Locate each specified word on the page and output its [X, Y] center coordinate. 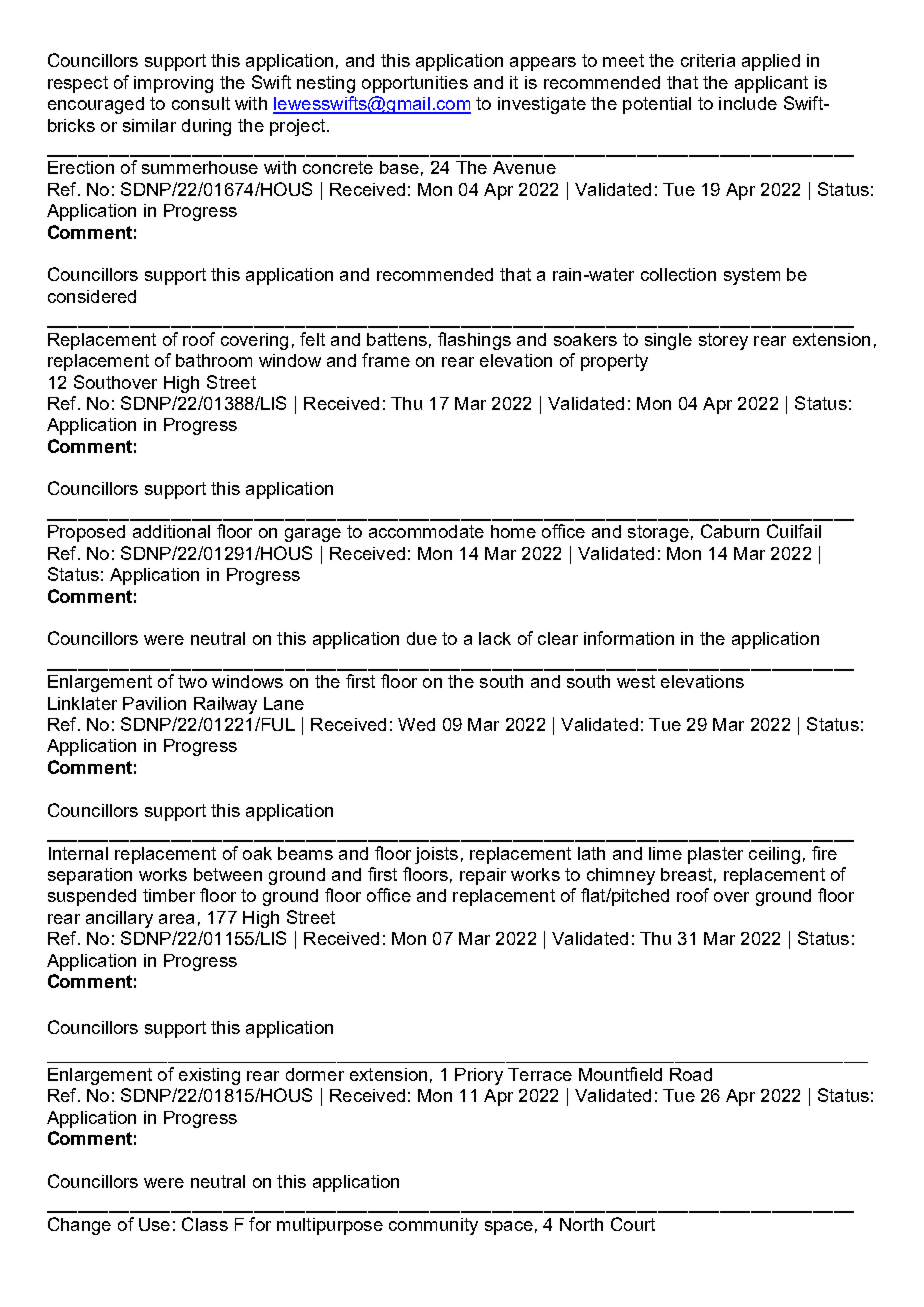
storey [723, 341]
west [636, 681]
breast [686, 874]
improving [173, 84]
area [176, 919]
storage [658, 533]
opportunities [415, 84]
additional [171, 531]
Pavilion [154, 703]
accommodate [426, 531]
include [748, 103]
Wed [416, 724]
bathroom [214, 360]
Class [205, 1224]
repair [483, 876]
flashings [474, 341]
